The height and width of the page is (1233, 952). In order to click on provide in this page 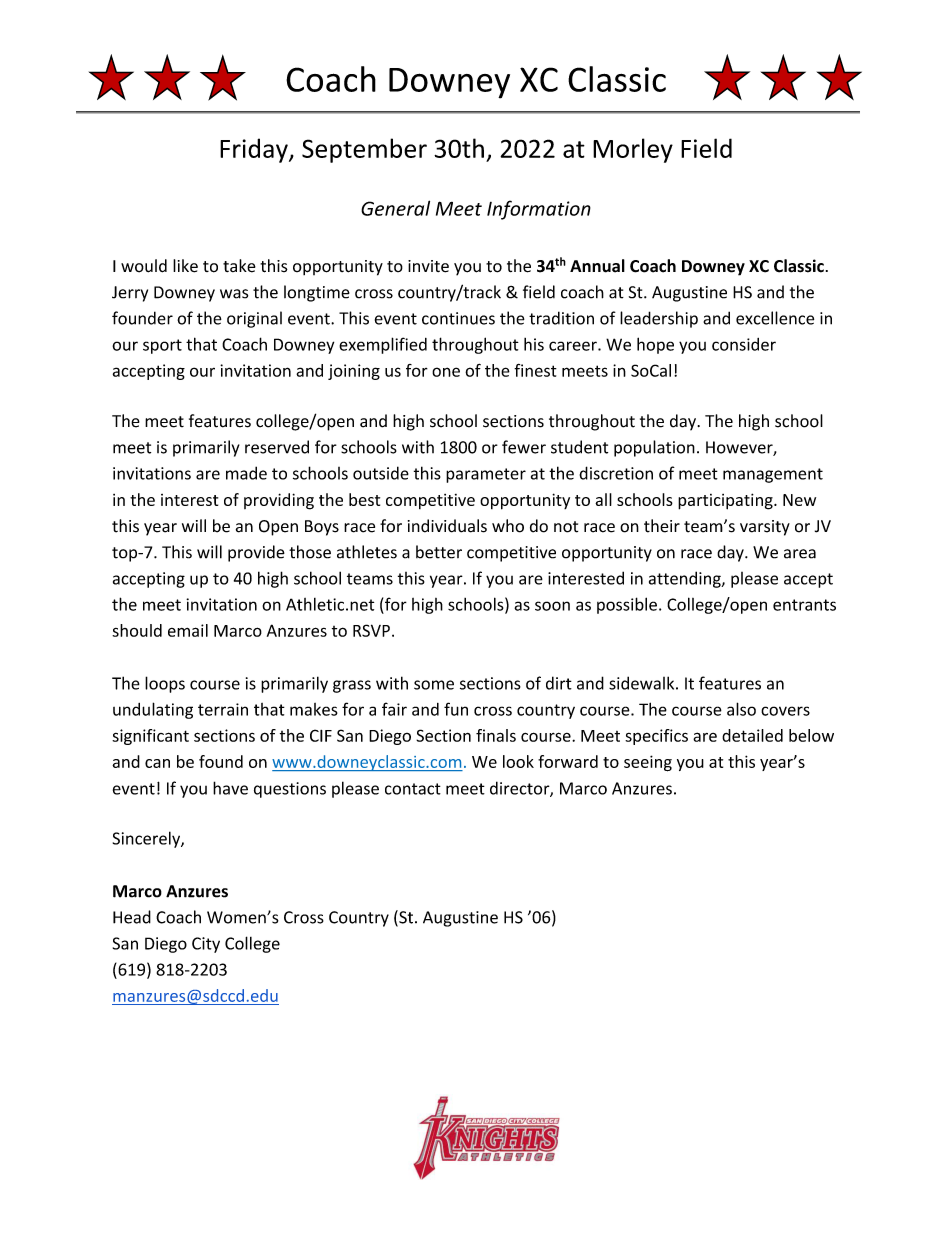, I will do `click(256, 553)`.
